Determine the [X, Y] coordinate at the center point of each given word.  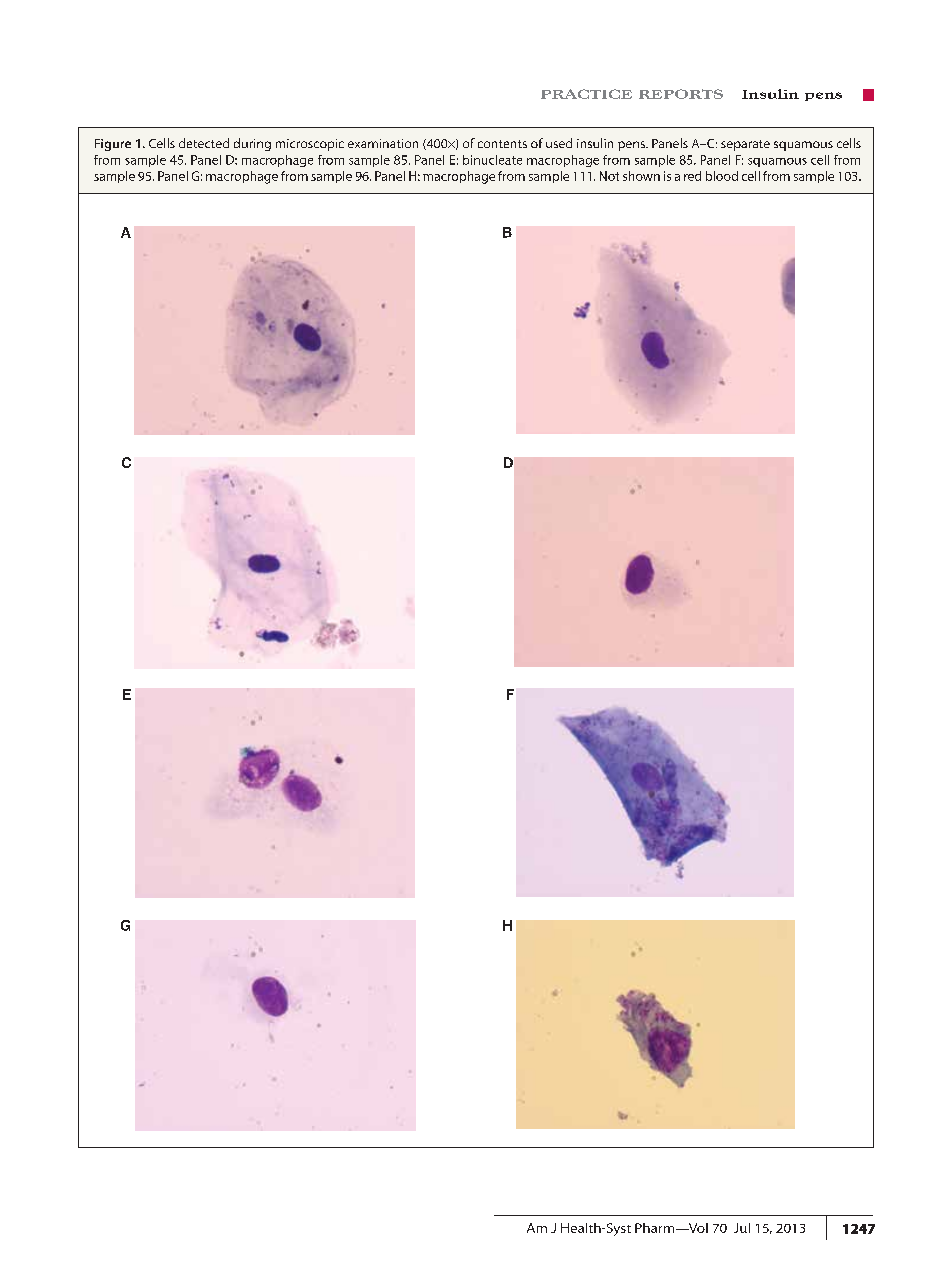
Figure [113, 145]
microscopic [310, 145]
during [252, 144]
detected [204, 143]
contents [502, 144]
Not [609, 176]
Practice [586, 94]
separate [745, 145]
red [692, 176]
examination [383, 143]
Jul [742, 1228]
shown [641, 176]
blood [722, 176]
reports [681, 94]
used [559, 143]
